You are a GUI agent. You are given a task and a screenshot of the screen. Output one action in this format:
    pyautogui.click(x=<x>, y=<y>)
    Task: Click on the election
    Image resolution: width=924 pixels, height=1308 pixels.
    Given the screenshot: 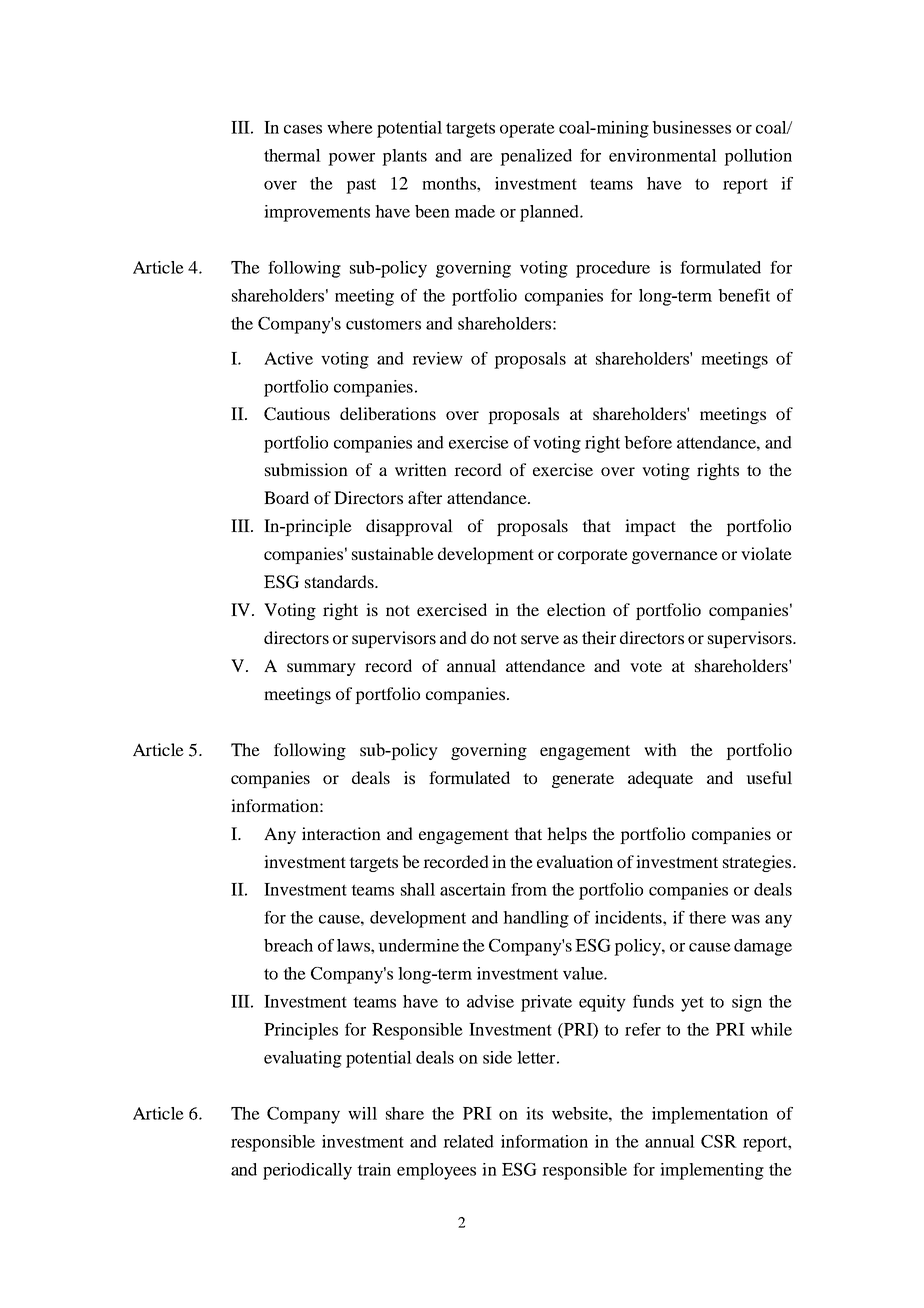 What is the action you would take?
    pyautogui.click(x=576, y=609)
